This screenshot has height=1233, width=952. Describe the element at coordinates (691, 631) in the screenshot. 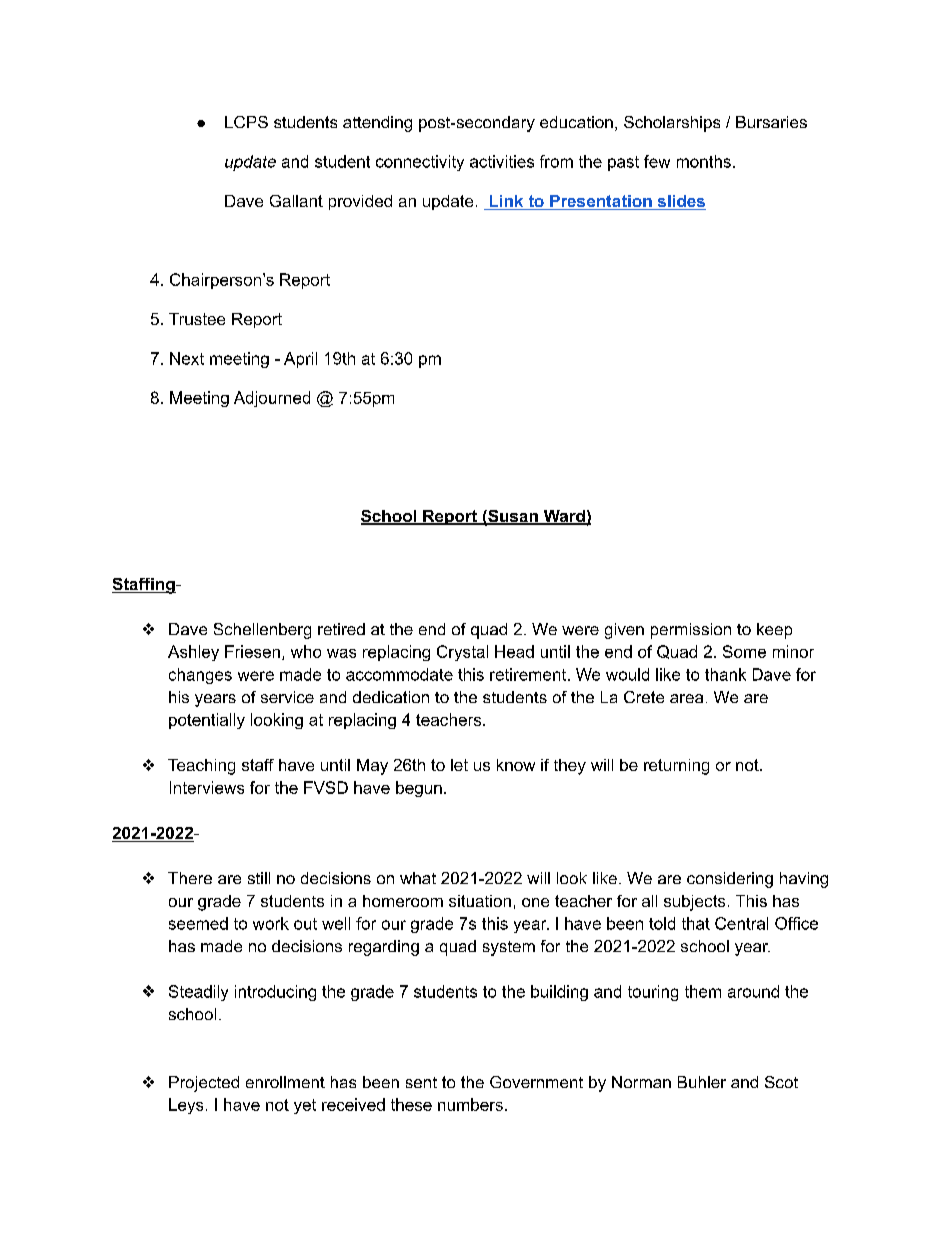

I see `permission` at that location.
